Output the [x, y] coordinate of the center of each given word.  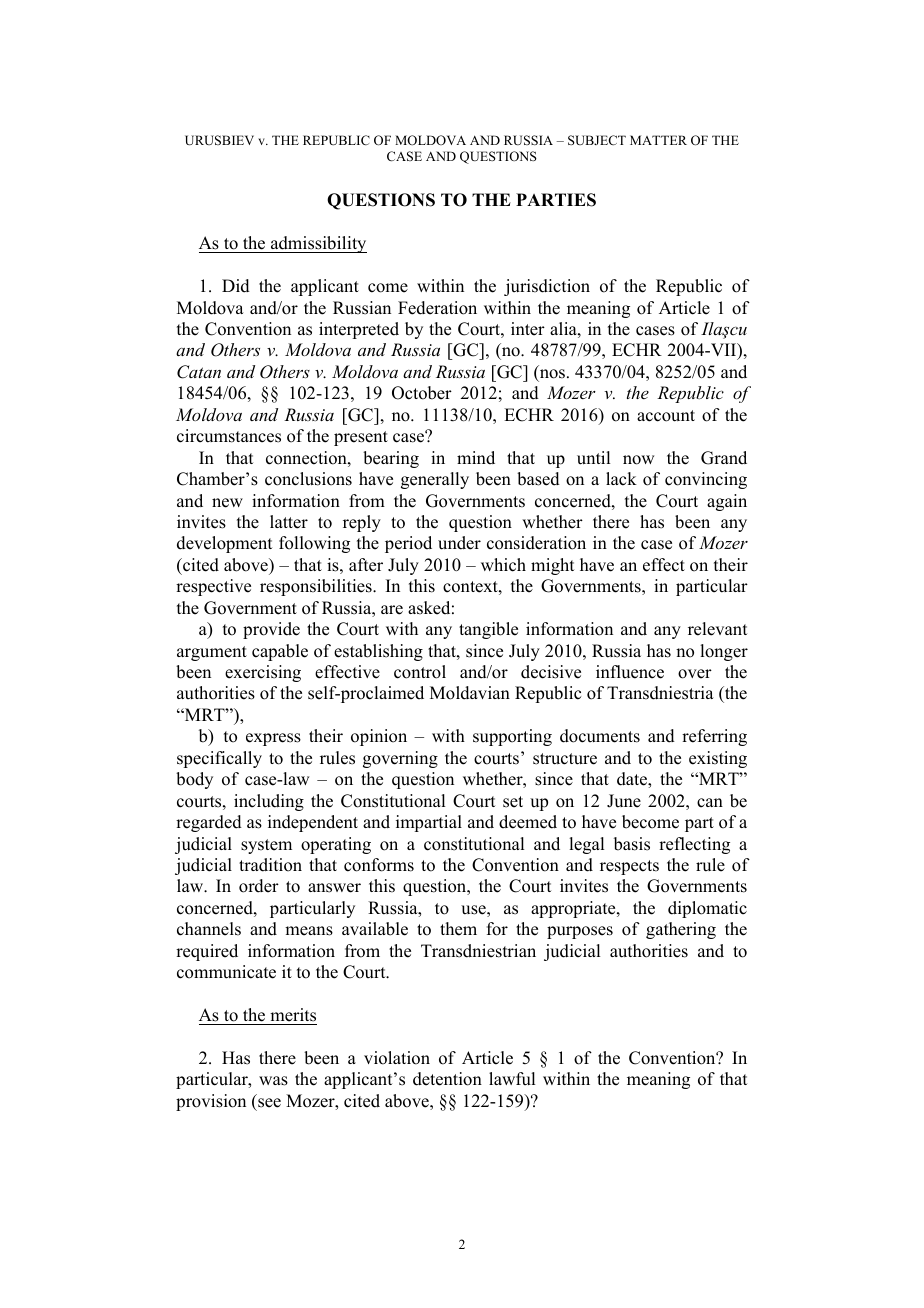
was [273, 1081]
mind [476, 458]
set [513, 802]
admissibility [318, 244]
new [227, 503]
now [638, 460]
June [624, 801]
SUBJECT [597, 140]
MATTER [658, 140]
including [269, 802]
